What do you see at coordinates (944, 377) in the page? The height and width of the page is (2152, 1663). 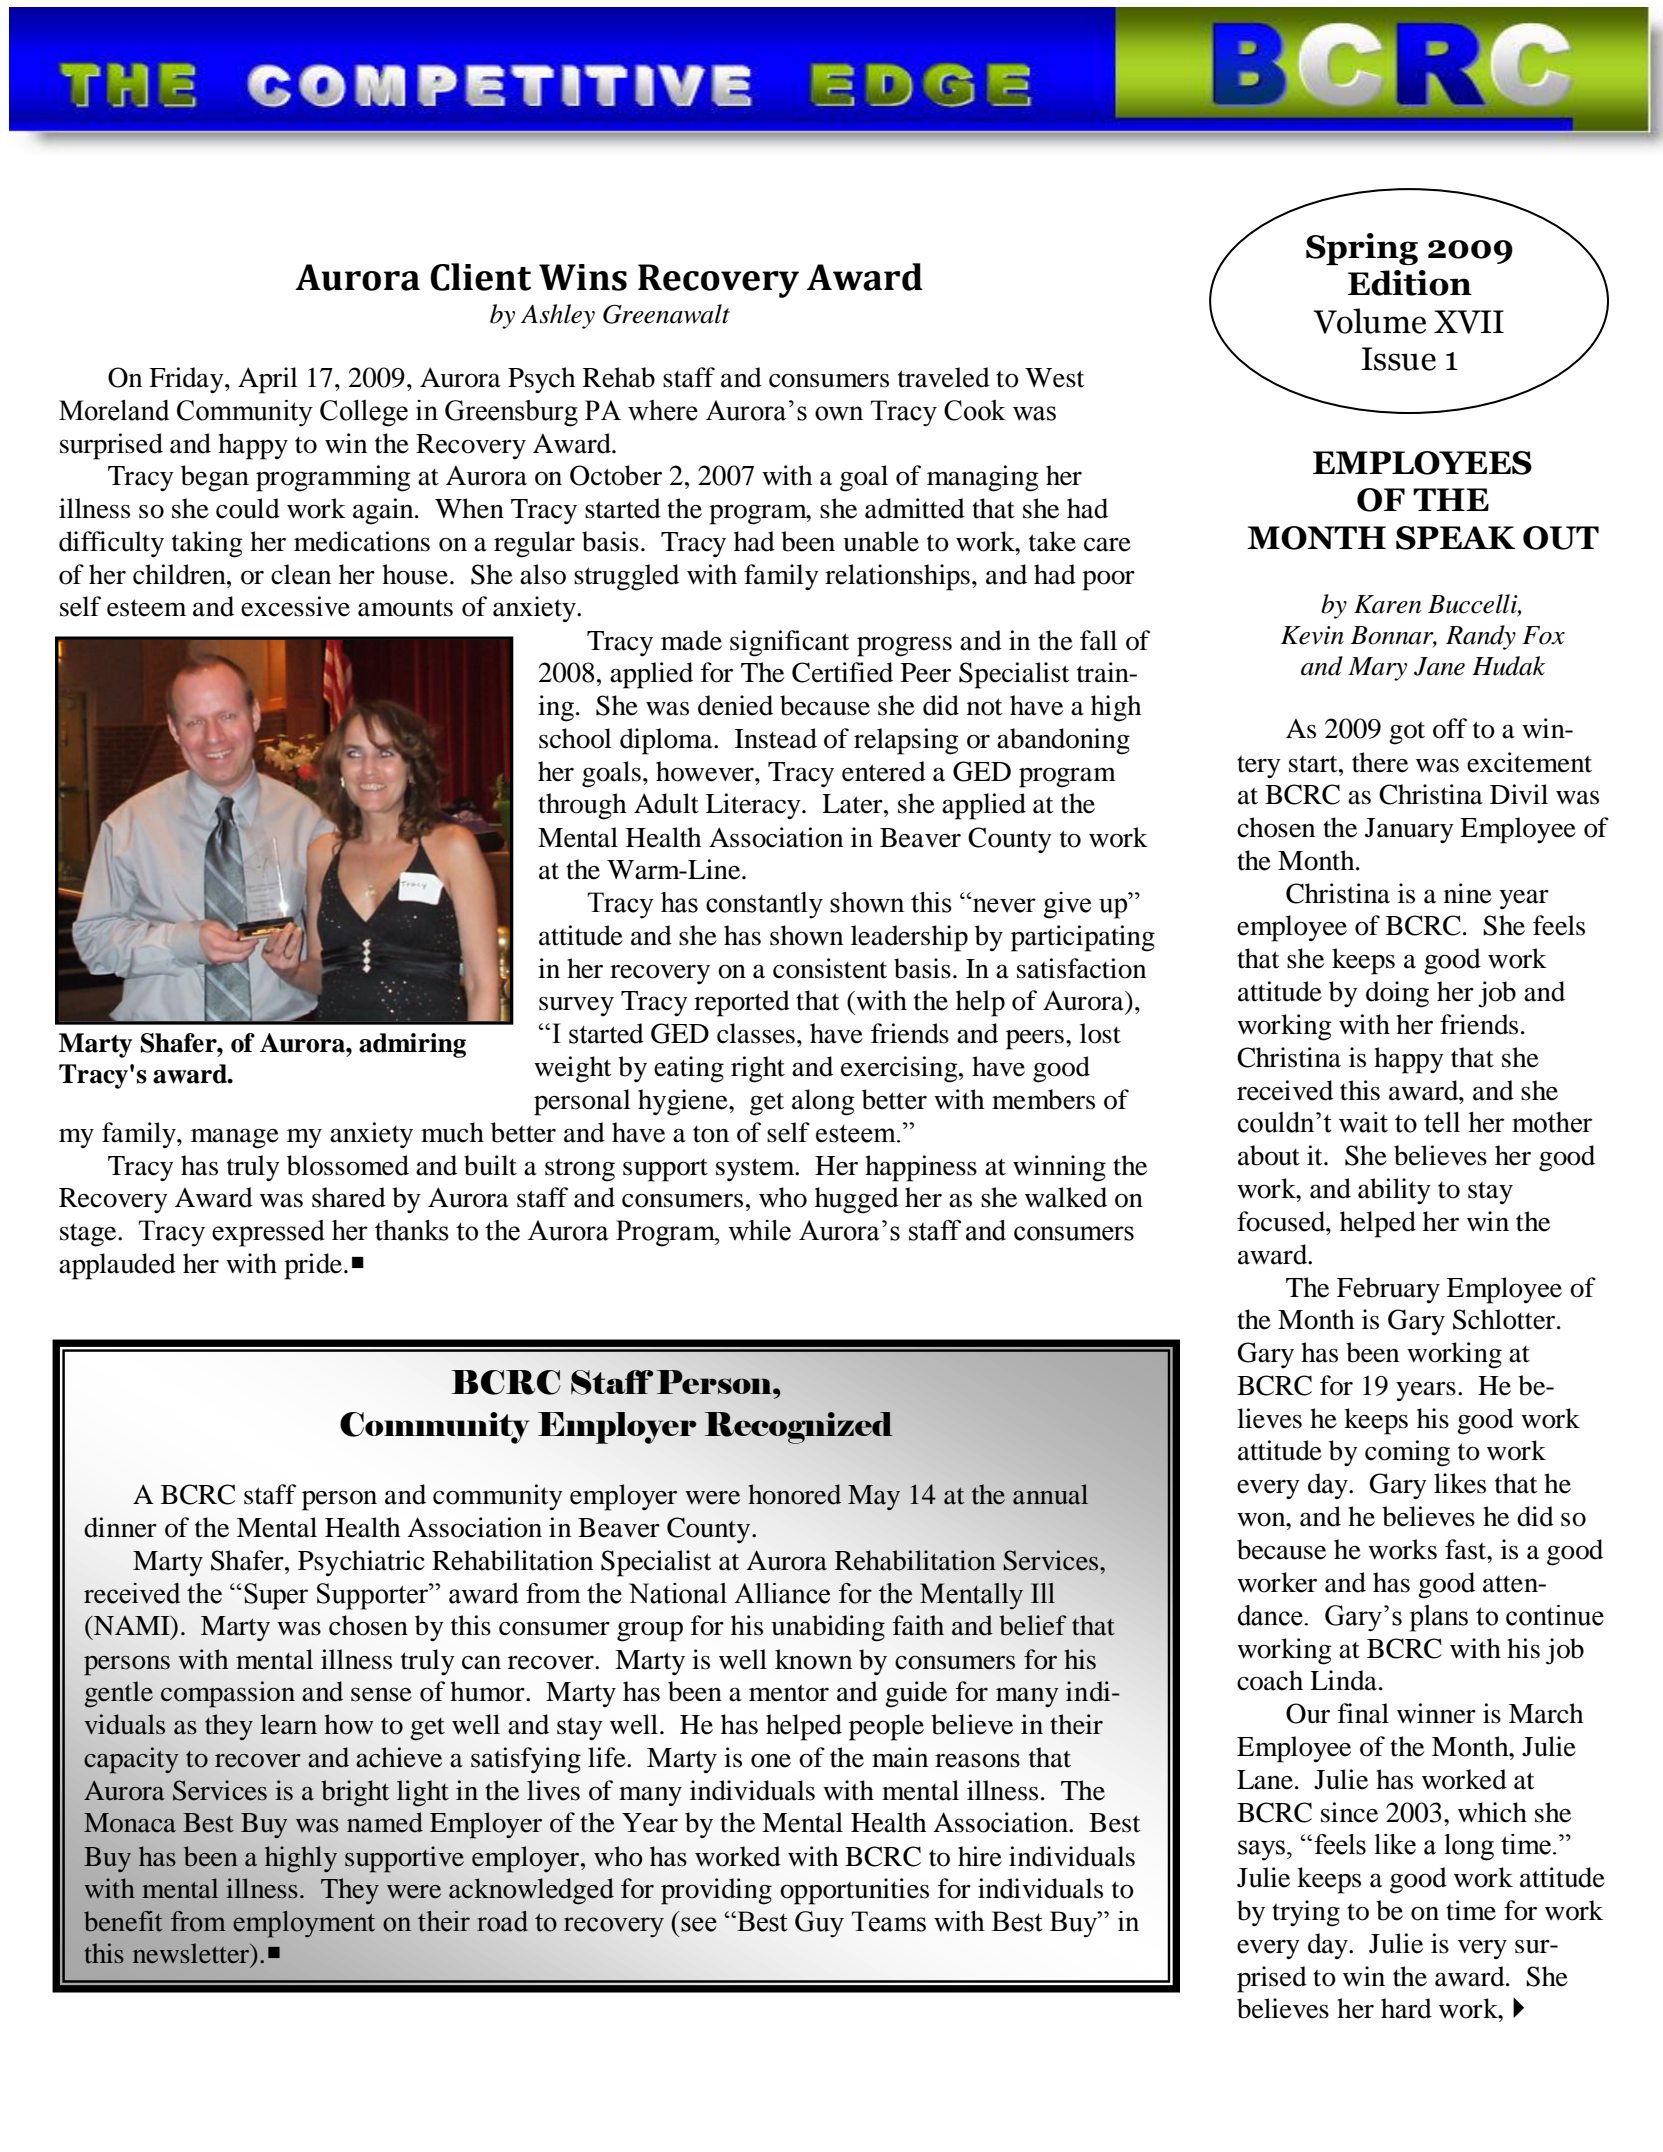 I see `traveled` at bounding box center [944, 377].
